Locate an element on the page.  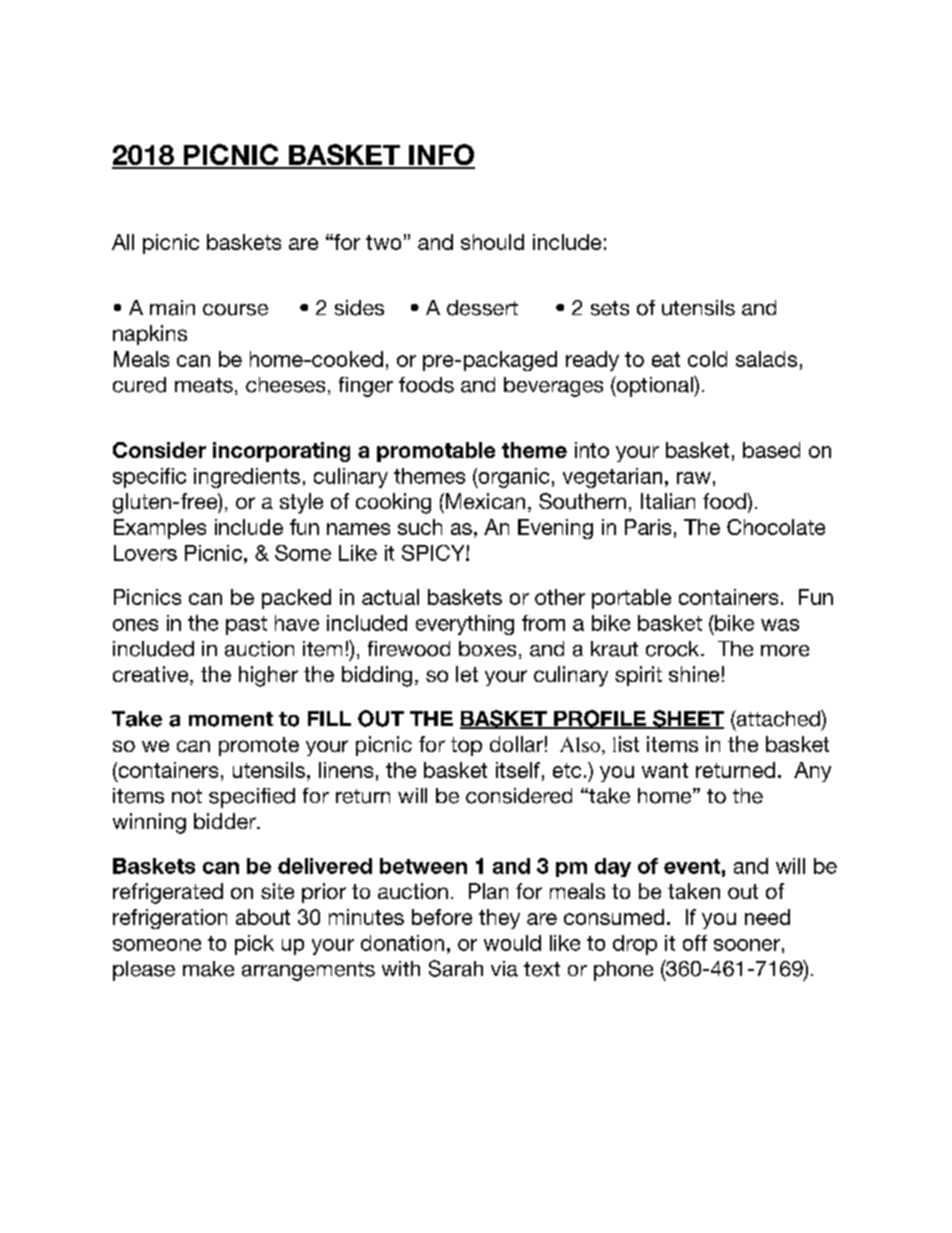
off is located at coordinates (695, 943).
